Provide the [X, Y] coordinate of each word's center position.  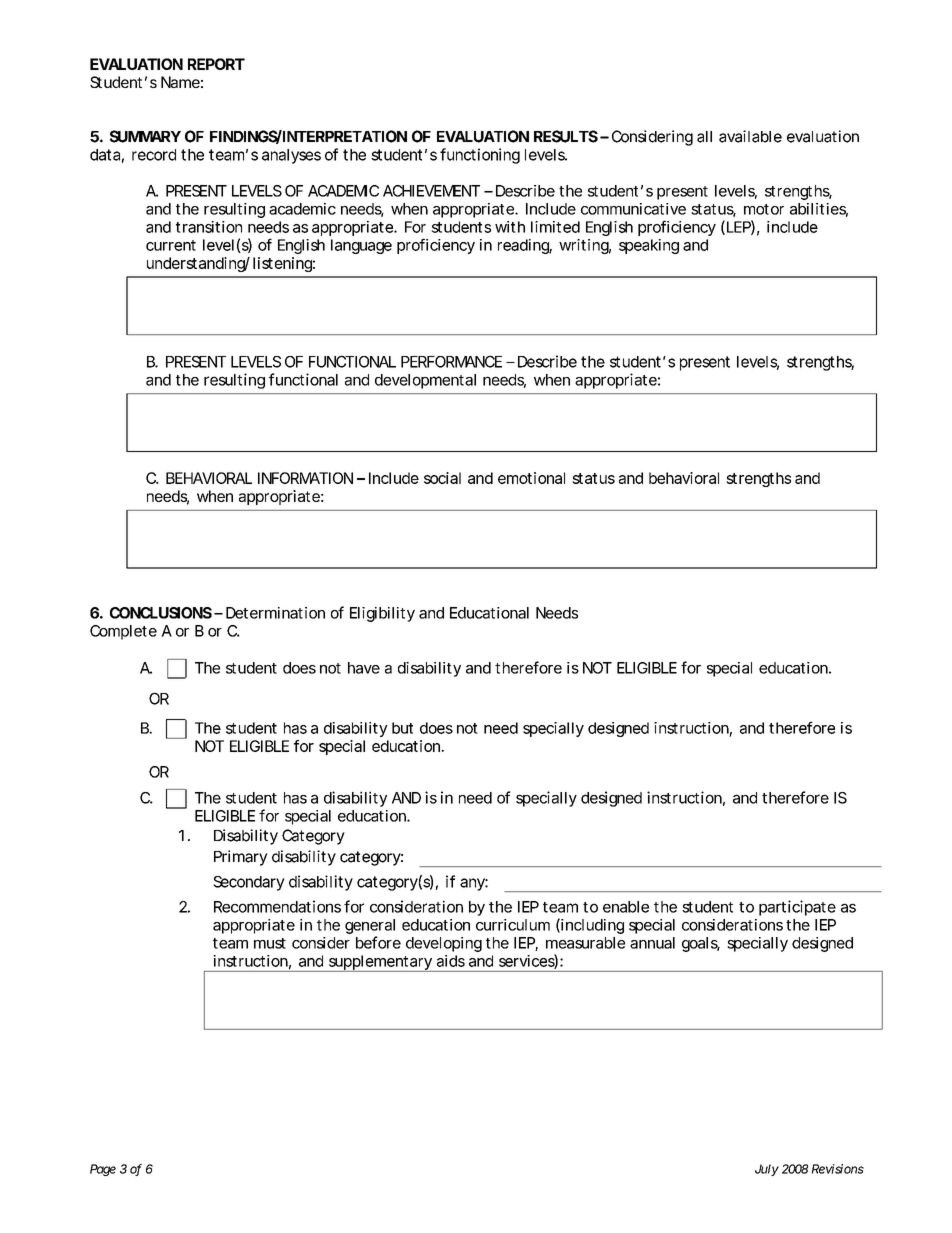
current [171, 245]
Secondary [249, 883]
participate [797, 908]
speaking [649, 246]
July [767, 1170]
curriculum [513, 925]
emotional [531, 478]
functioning [480, 156]
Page [103, 1170]
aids [451, 961]
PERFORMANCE [451, 361]
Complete [123, 632]
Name [180, 82]
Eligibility [382, 614]
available [750, 136]
